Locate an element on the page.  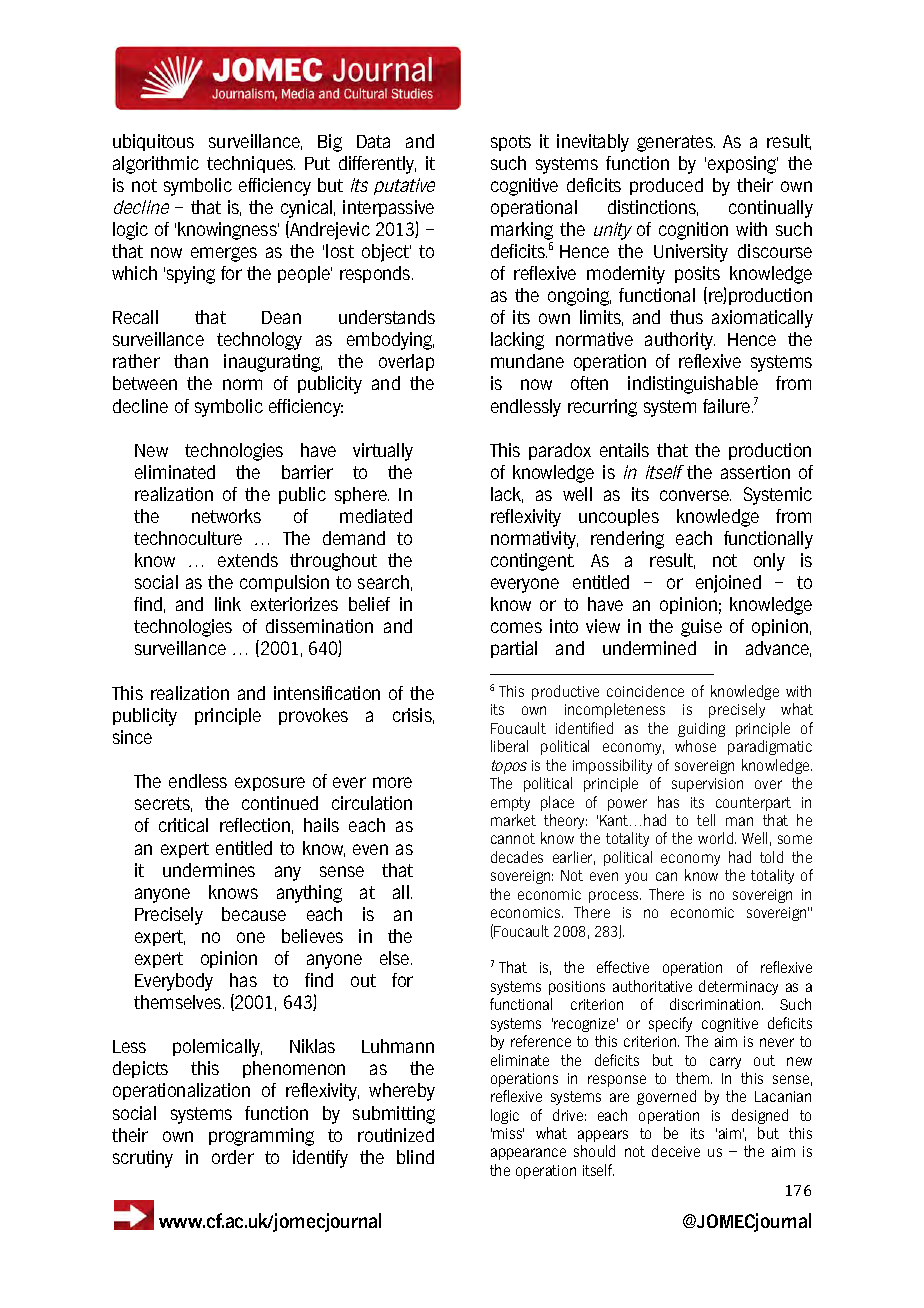
spots is located at coordinates (511, 143).
